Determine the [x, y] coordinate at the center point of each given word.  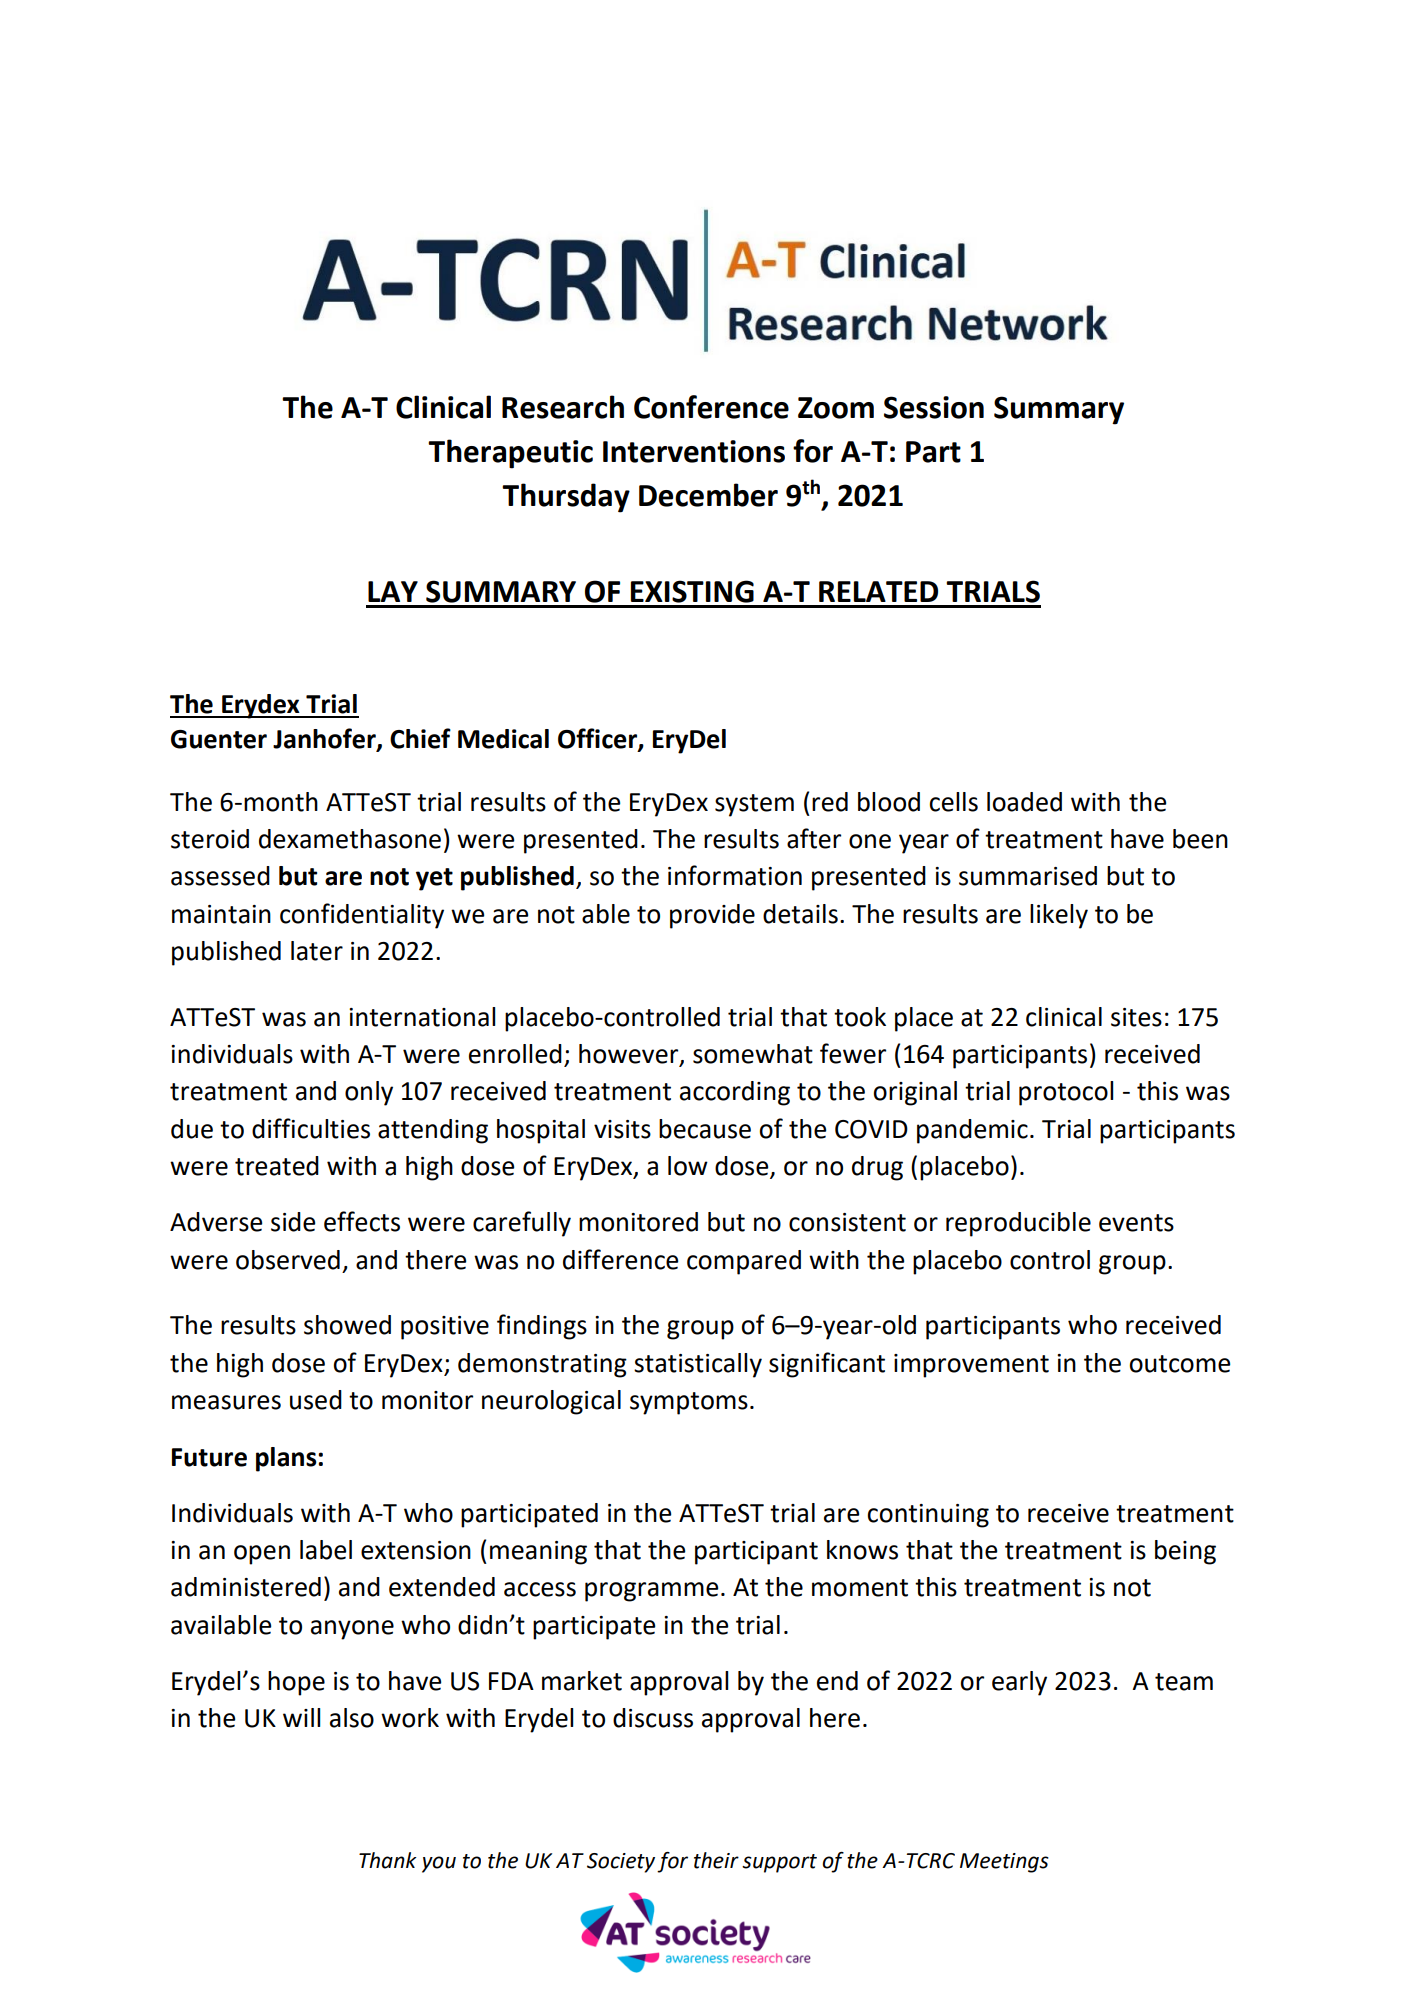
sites [1136, 1017]
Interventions [694, 451]
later [317, 951]
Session [934, 407]
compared [744, 1262]
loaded [1024, 802]
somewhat [753, 1054]
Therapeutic [510, 454]
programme [652, 1592]
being [1185, 1552]
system [754, 805]
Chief [420, 738]
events [1136, 1223]
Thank [388, 1860]
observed [288, 1260]
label [326, 1550]
